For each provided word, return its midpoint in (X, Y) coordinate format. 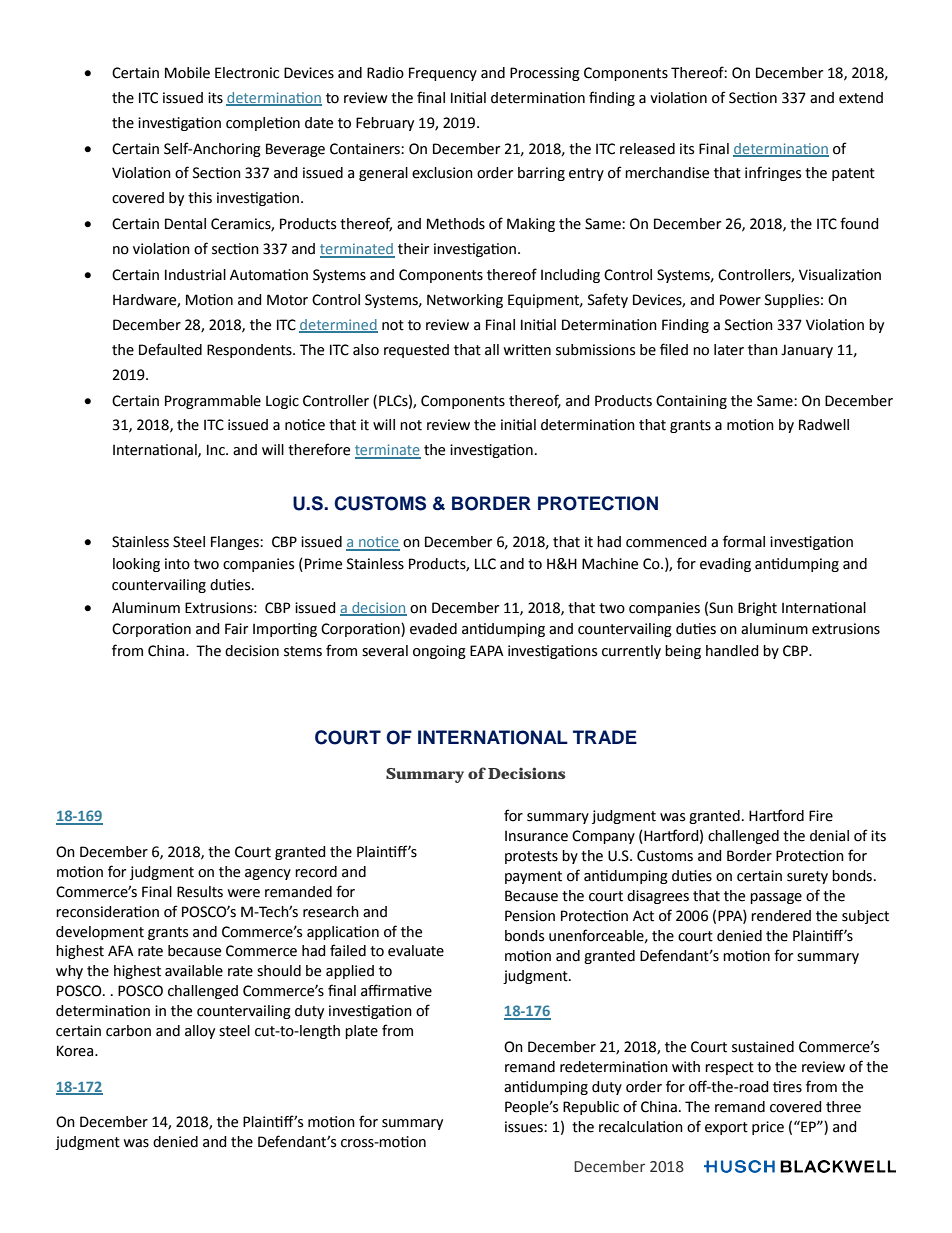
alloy (200, 1032)
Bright (757, 609)
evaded (433, 629)
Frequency (443, 74)
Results (200, 892)
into (177, 564)
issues (525, 1127)
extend (861, 98)
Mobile (187, 73)
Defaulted (170, 349)
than (763, 350)
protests (531, 857)
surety (807, 877)
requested (416, 351)
